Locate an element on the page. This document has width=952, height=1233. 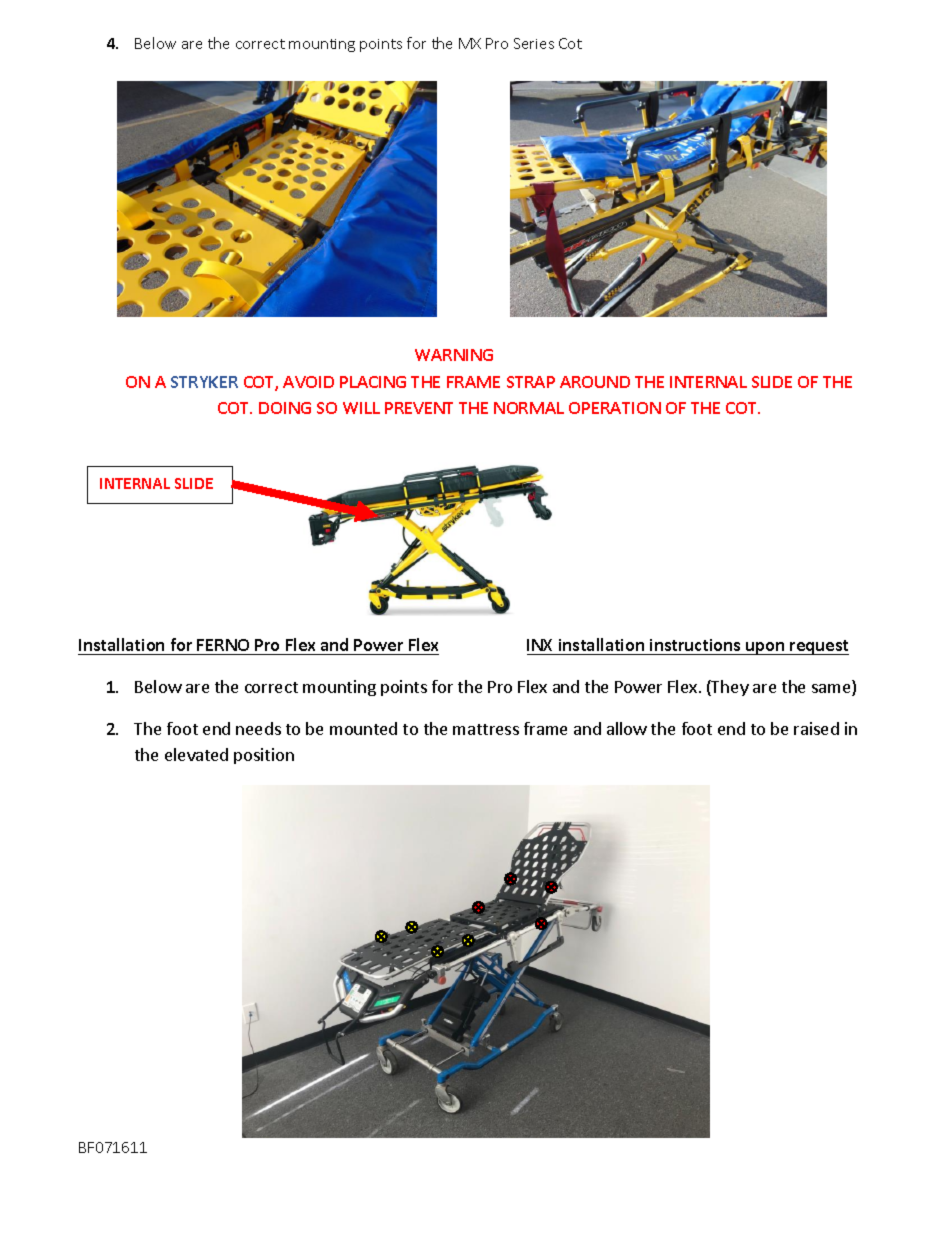
OPERATION is located at coordinates (615, 408).
